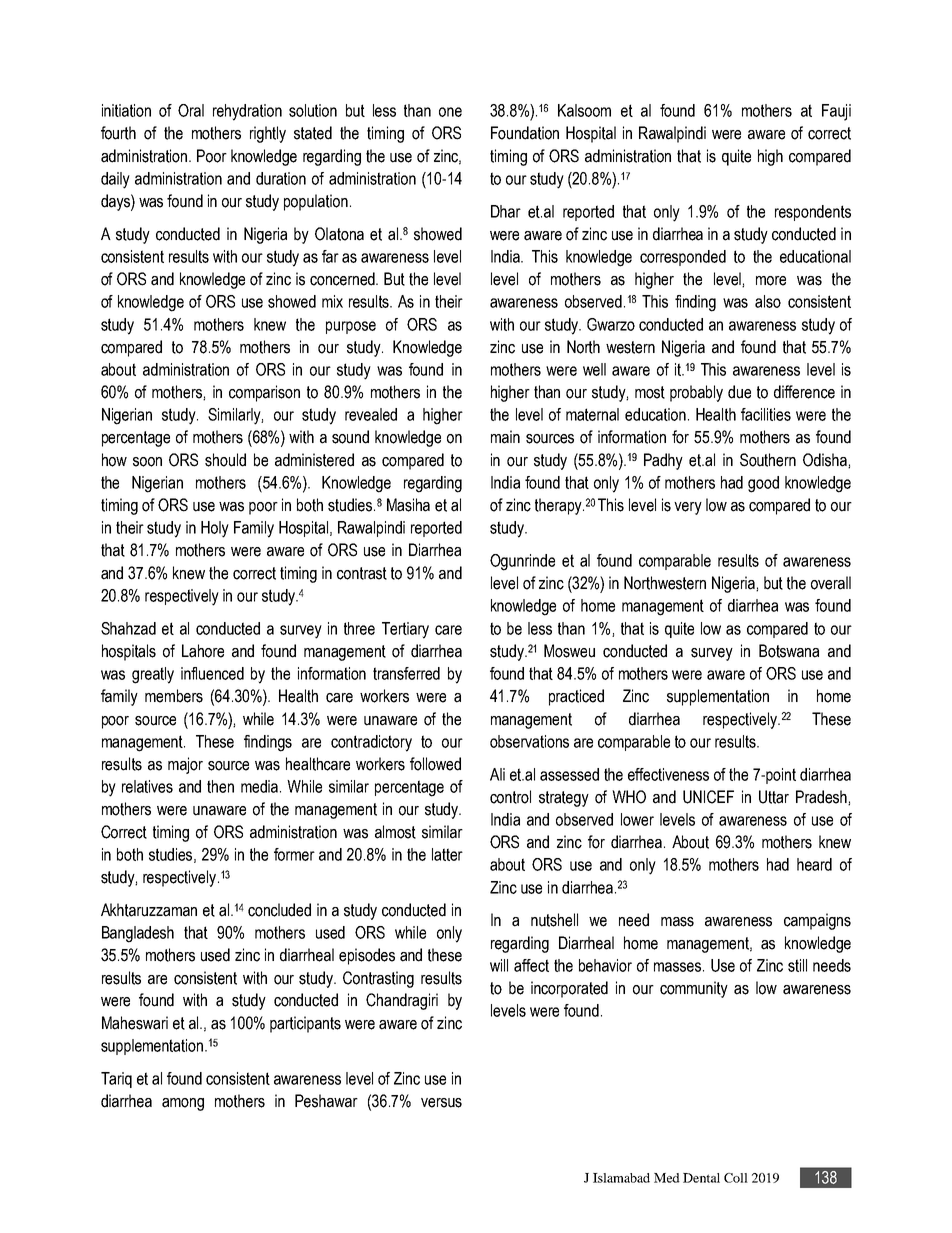 This screenshot has height=1233, width=952. What do you see at coordinates (499, 965) in the screenshot?
I see `will` at bounding box center [499, 965].
